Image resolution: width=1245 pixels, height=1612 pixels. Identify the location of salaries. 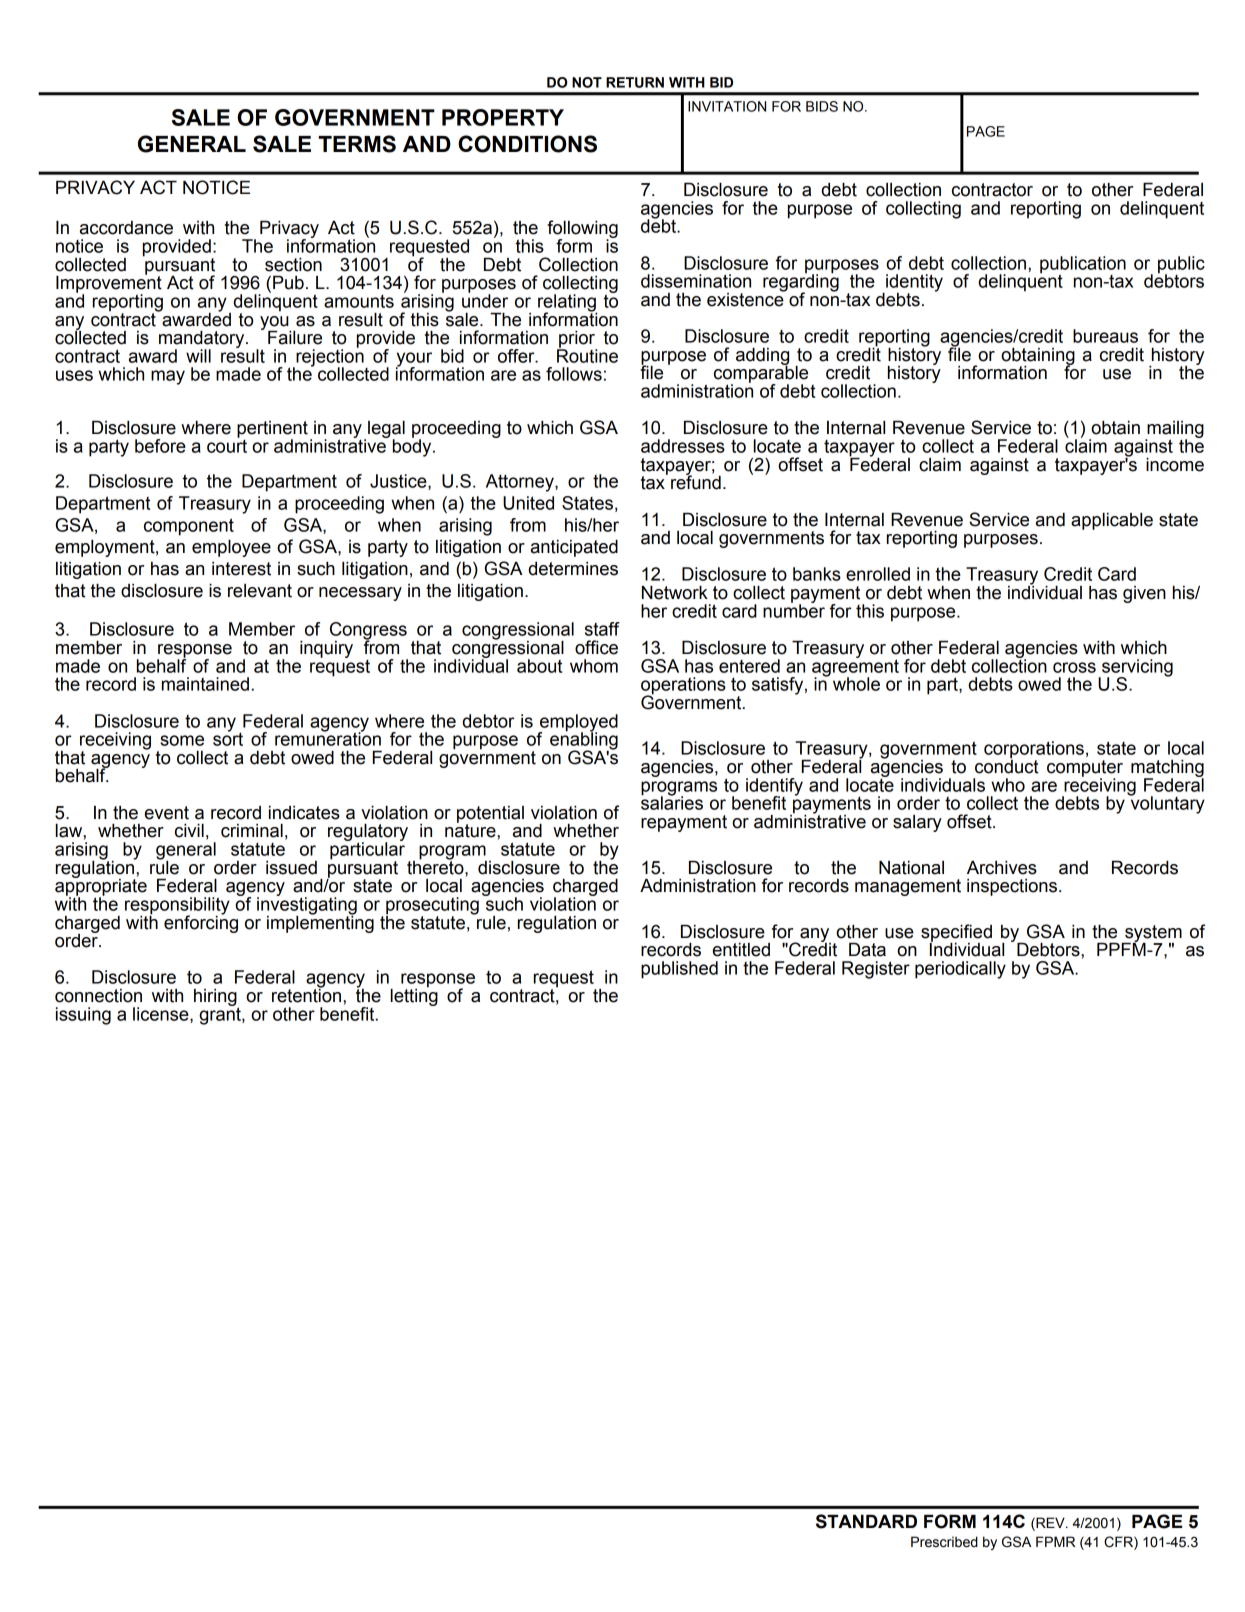
(672, 802).
